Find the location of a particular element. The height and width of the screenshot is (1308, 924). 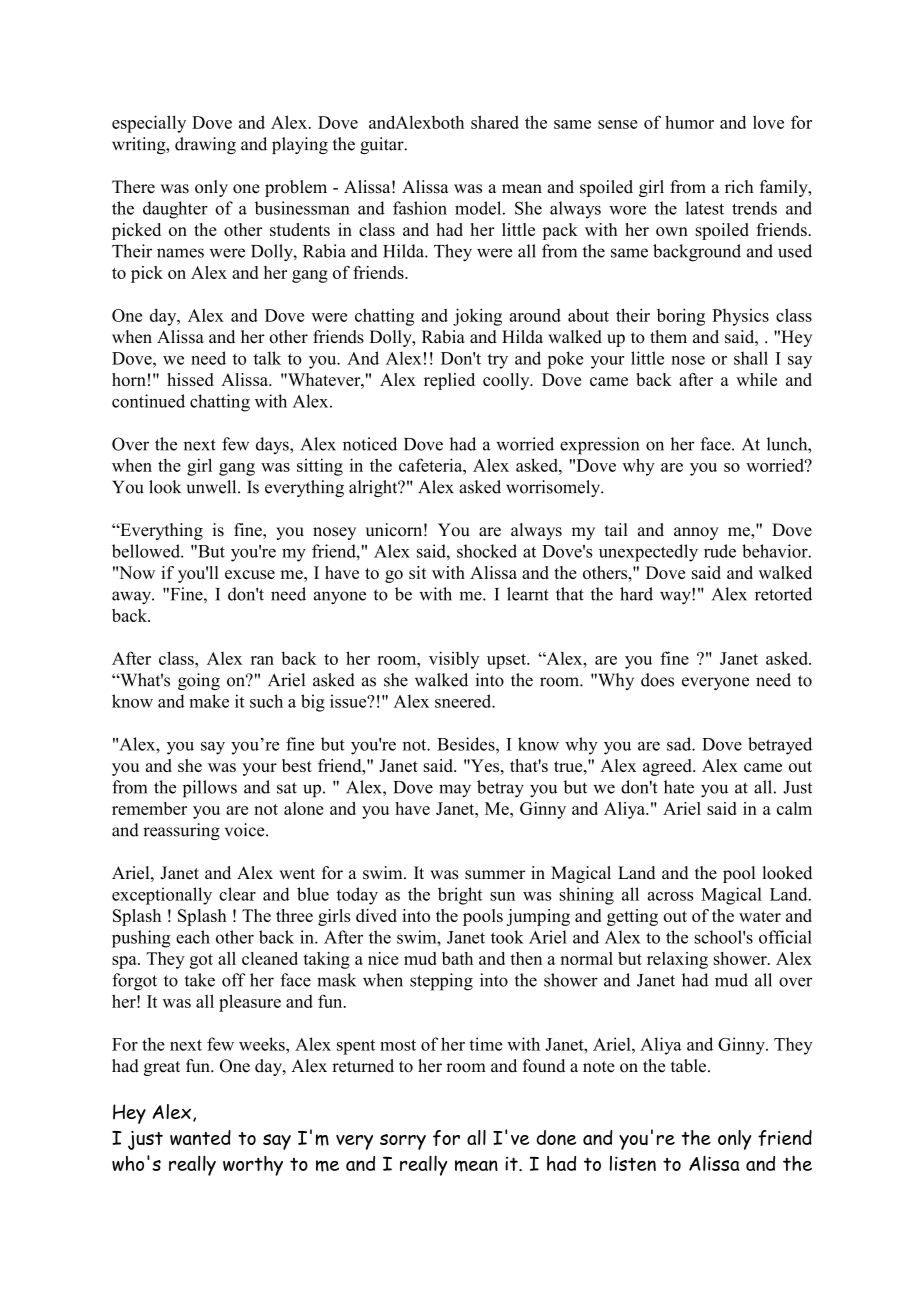

listen is located at coordinates (633, 1163).
